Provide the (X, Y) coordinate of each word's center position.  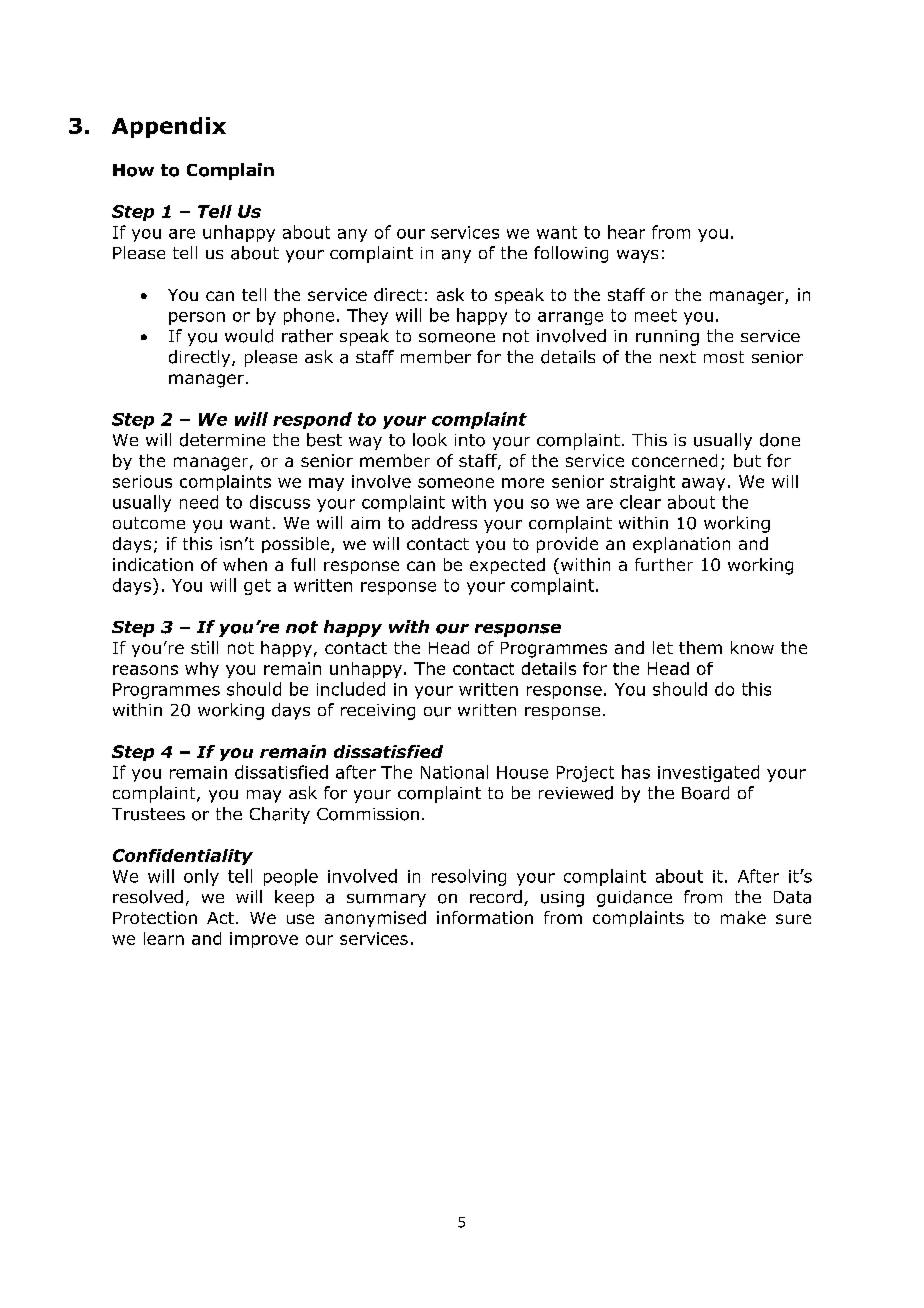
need (199, 502)
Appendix (169, 127)
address (444, 523)
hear (626, 232)
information (485, 917)
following (571, 254)
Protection (155, 917)
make (743, 917)
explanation (681, 545)
